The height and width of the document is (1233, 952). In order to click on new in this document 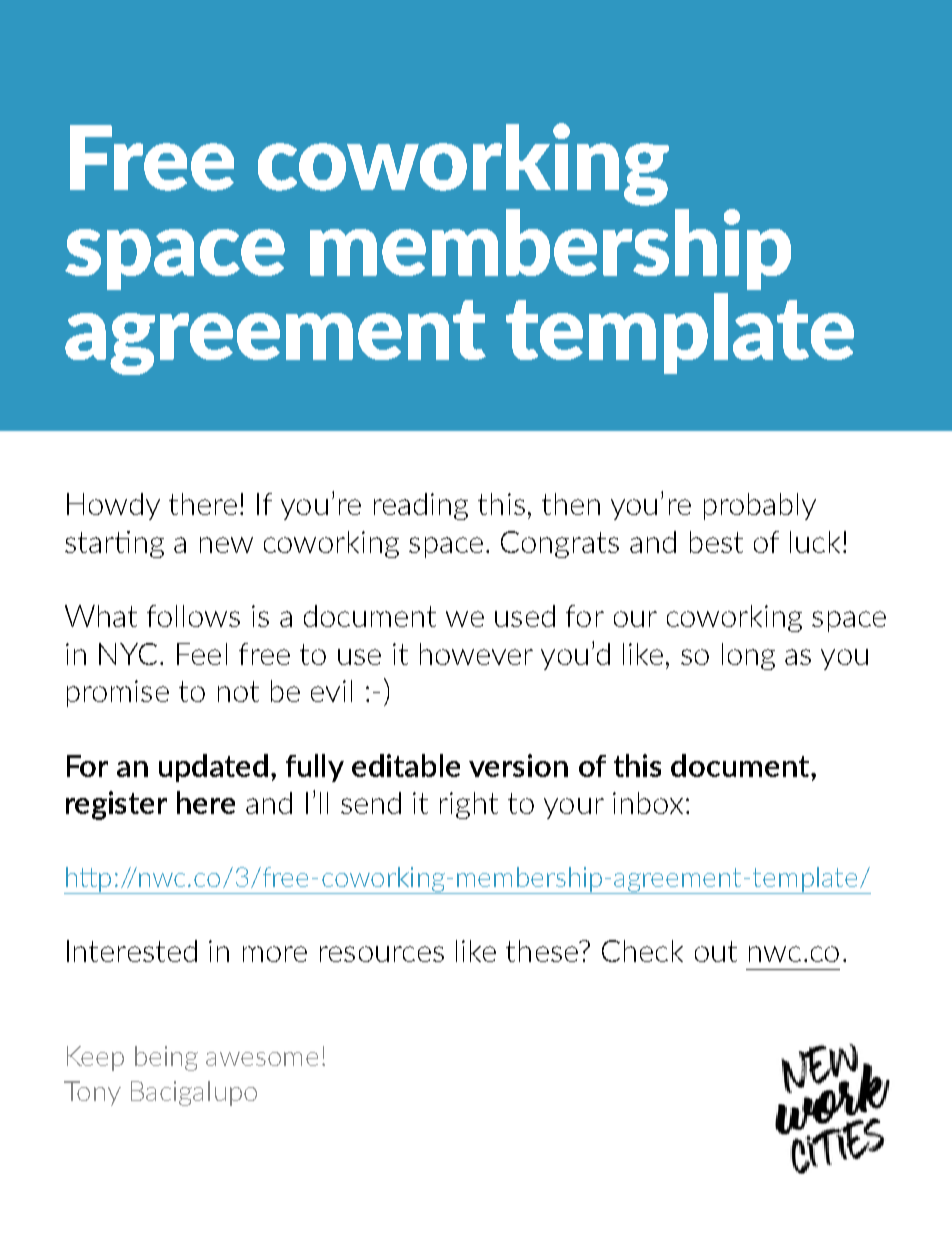, I will do `click(226, 545)`.
